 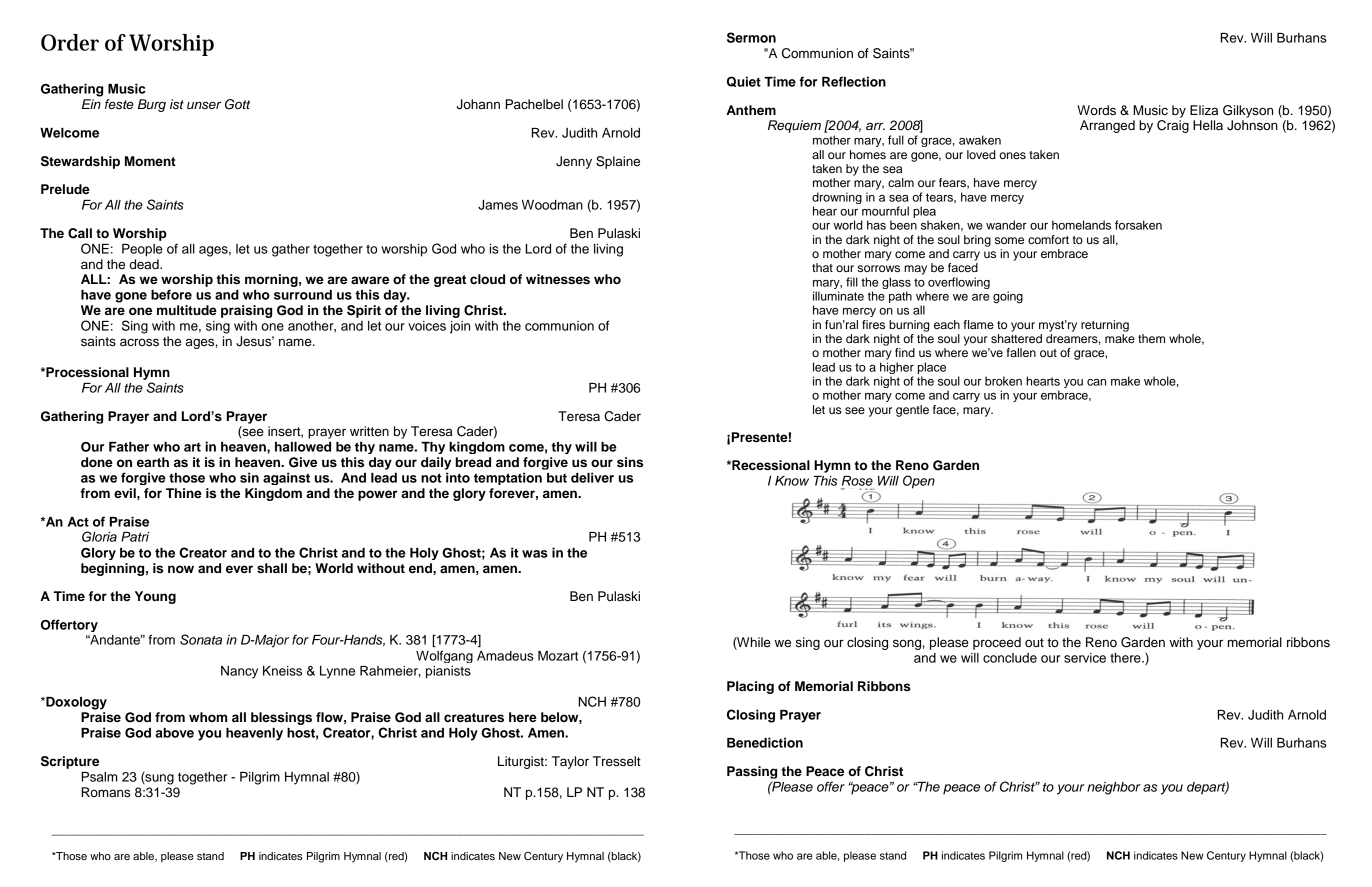 What do you see at coordinates (1096, 110) in the screenshot?
I see `Words` at bounding box center [1096, 110].
